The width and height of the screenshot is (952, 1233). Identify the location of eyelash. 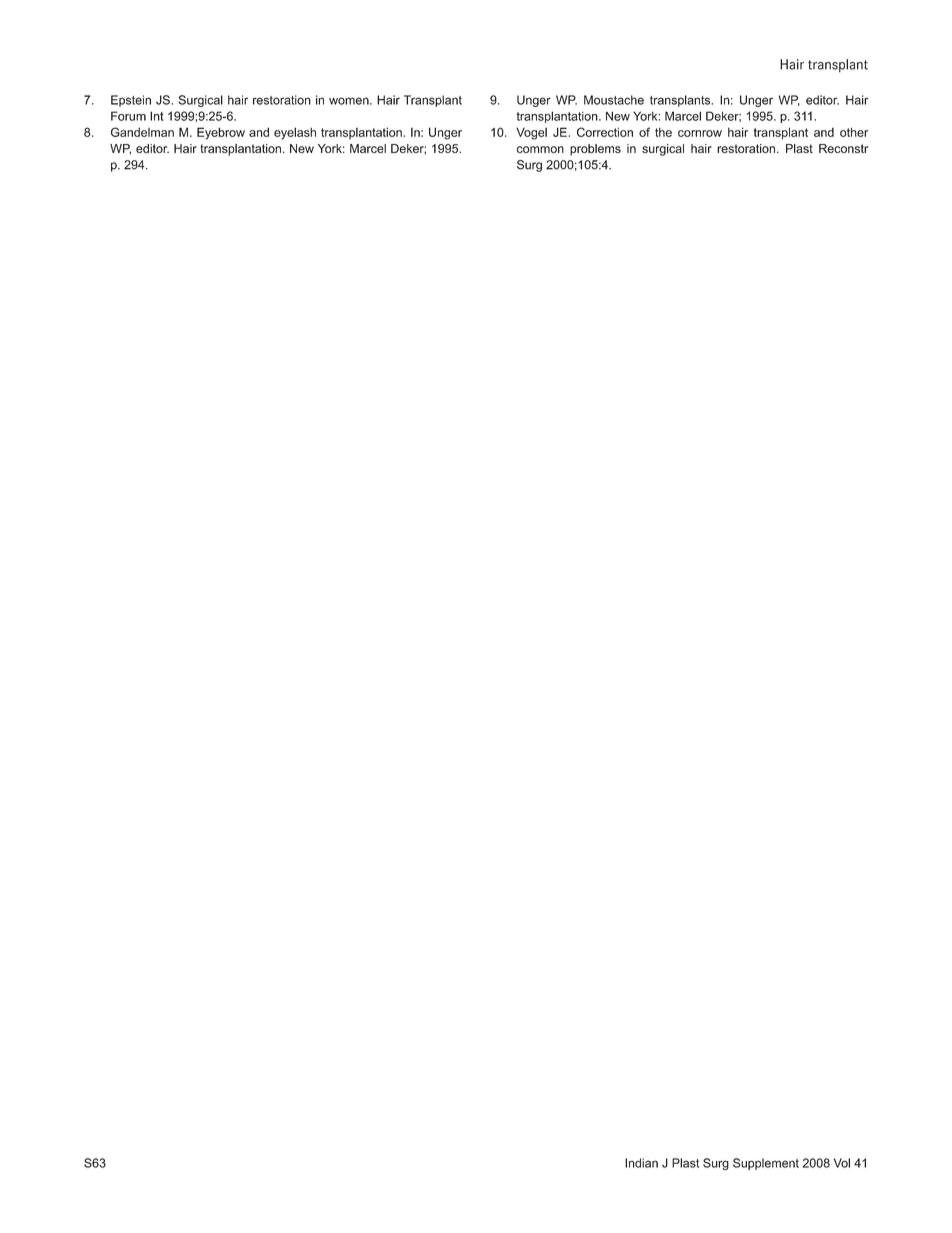
(295, 133).
